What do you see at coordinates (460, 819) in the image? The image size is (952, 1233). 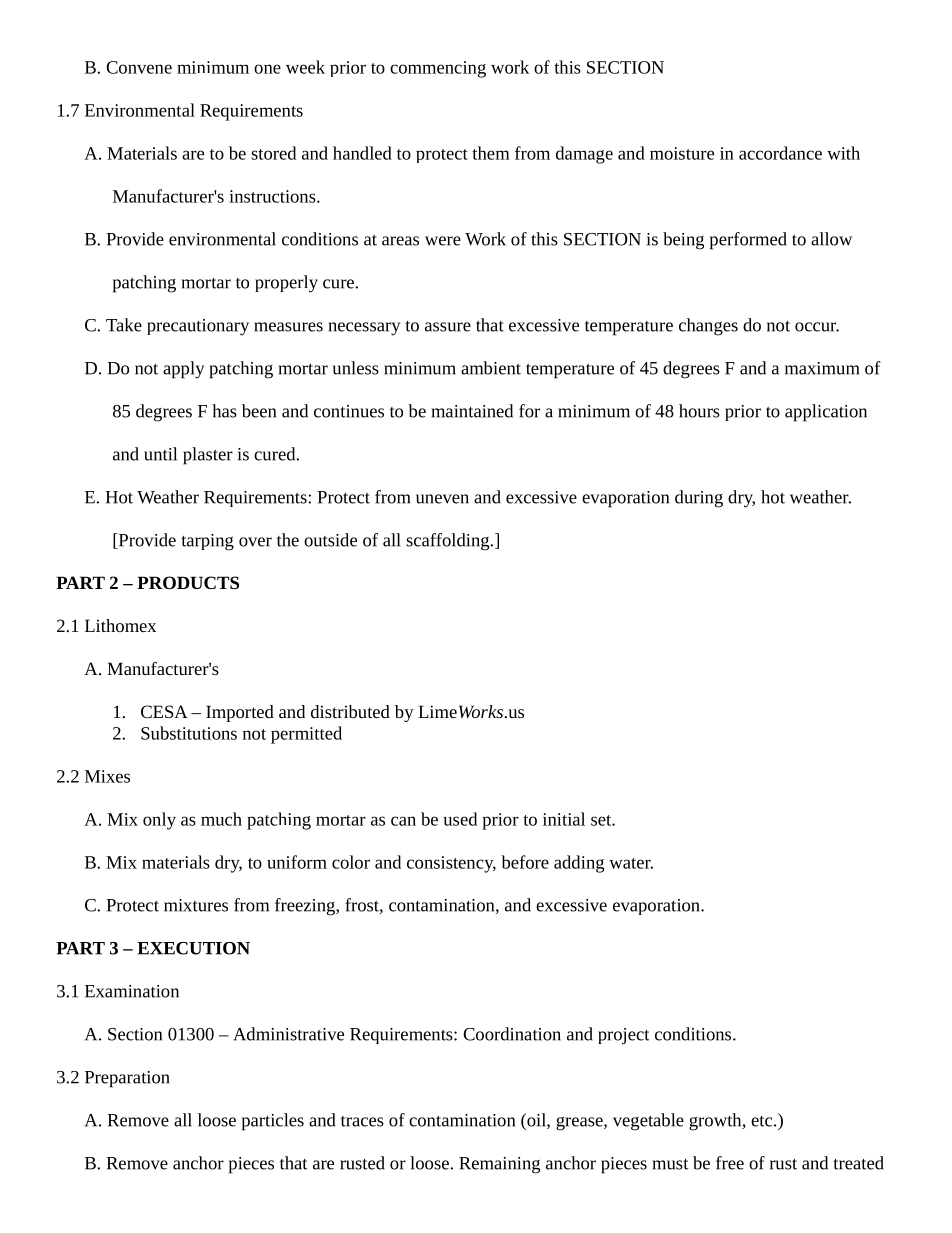 I see `used` at bounding box center [460, 819].
